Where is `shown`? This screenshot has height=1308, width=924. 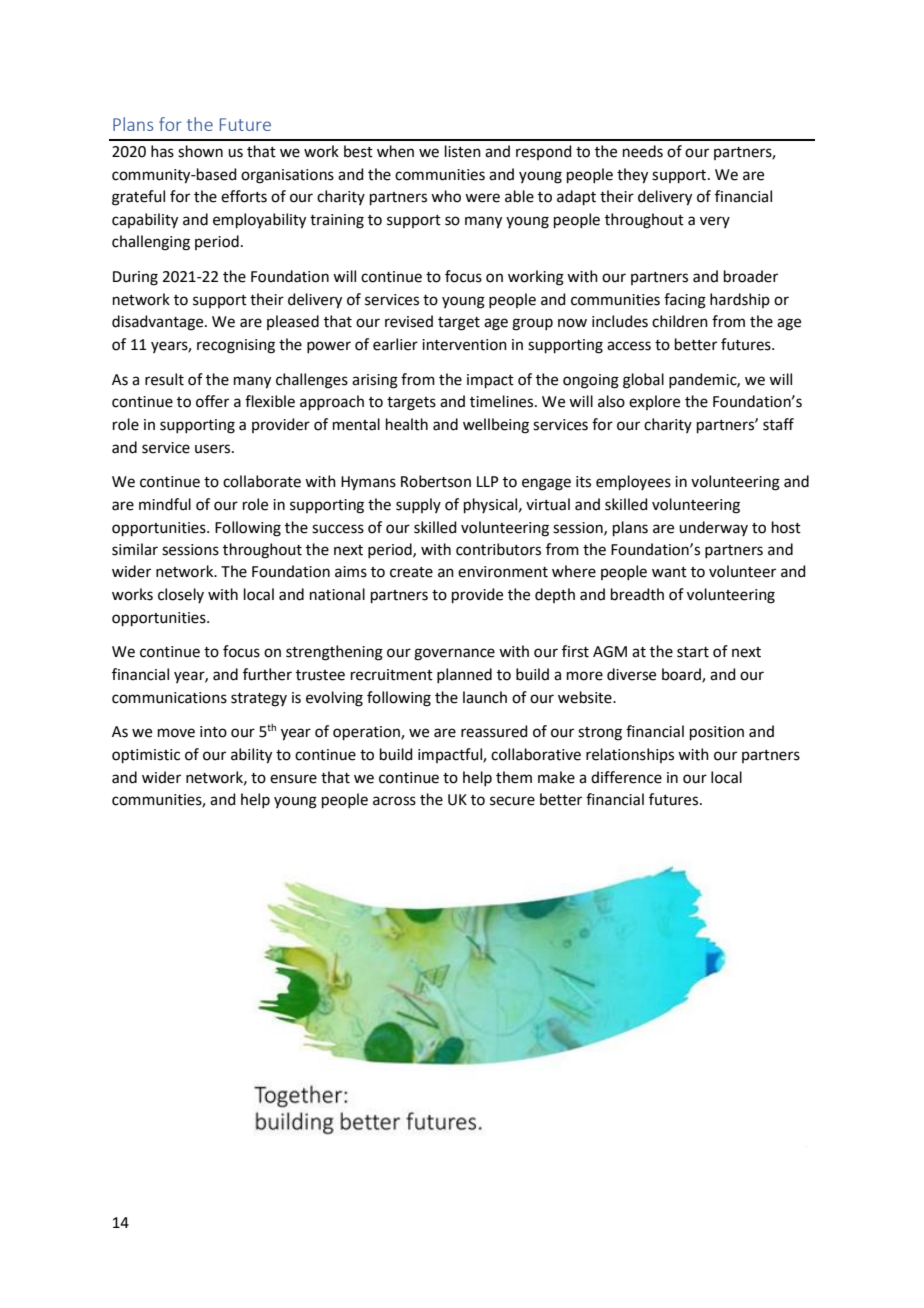
shown is located at coordinates (200, 151).
